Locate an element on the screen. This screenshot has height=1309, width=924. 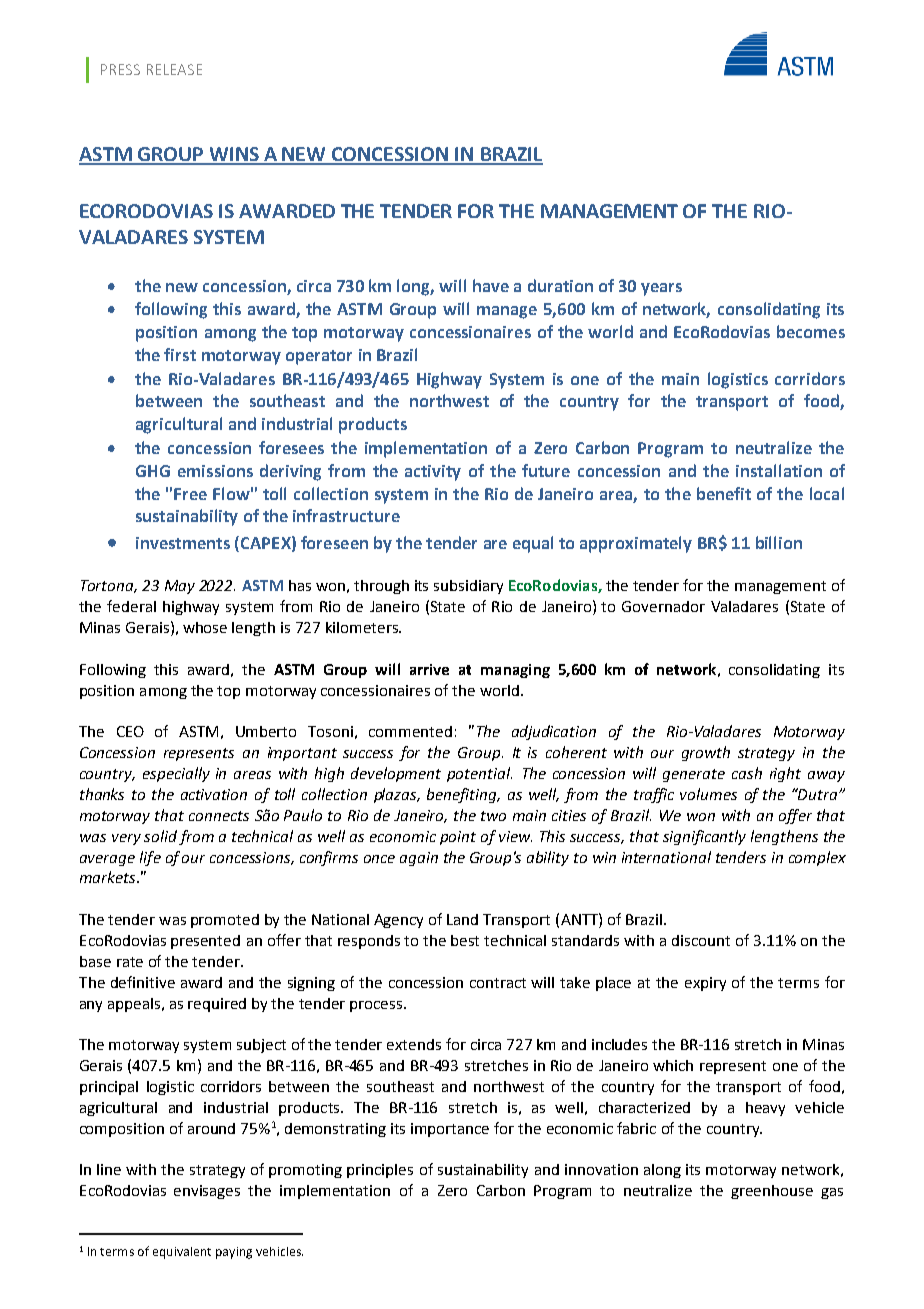
installation is located at coordinates (779, 470).
